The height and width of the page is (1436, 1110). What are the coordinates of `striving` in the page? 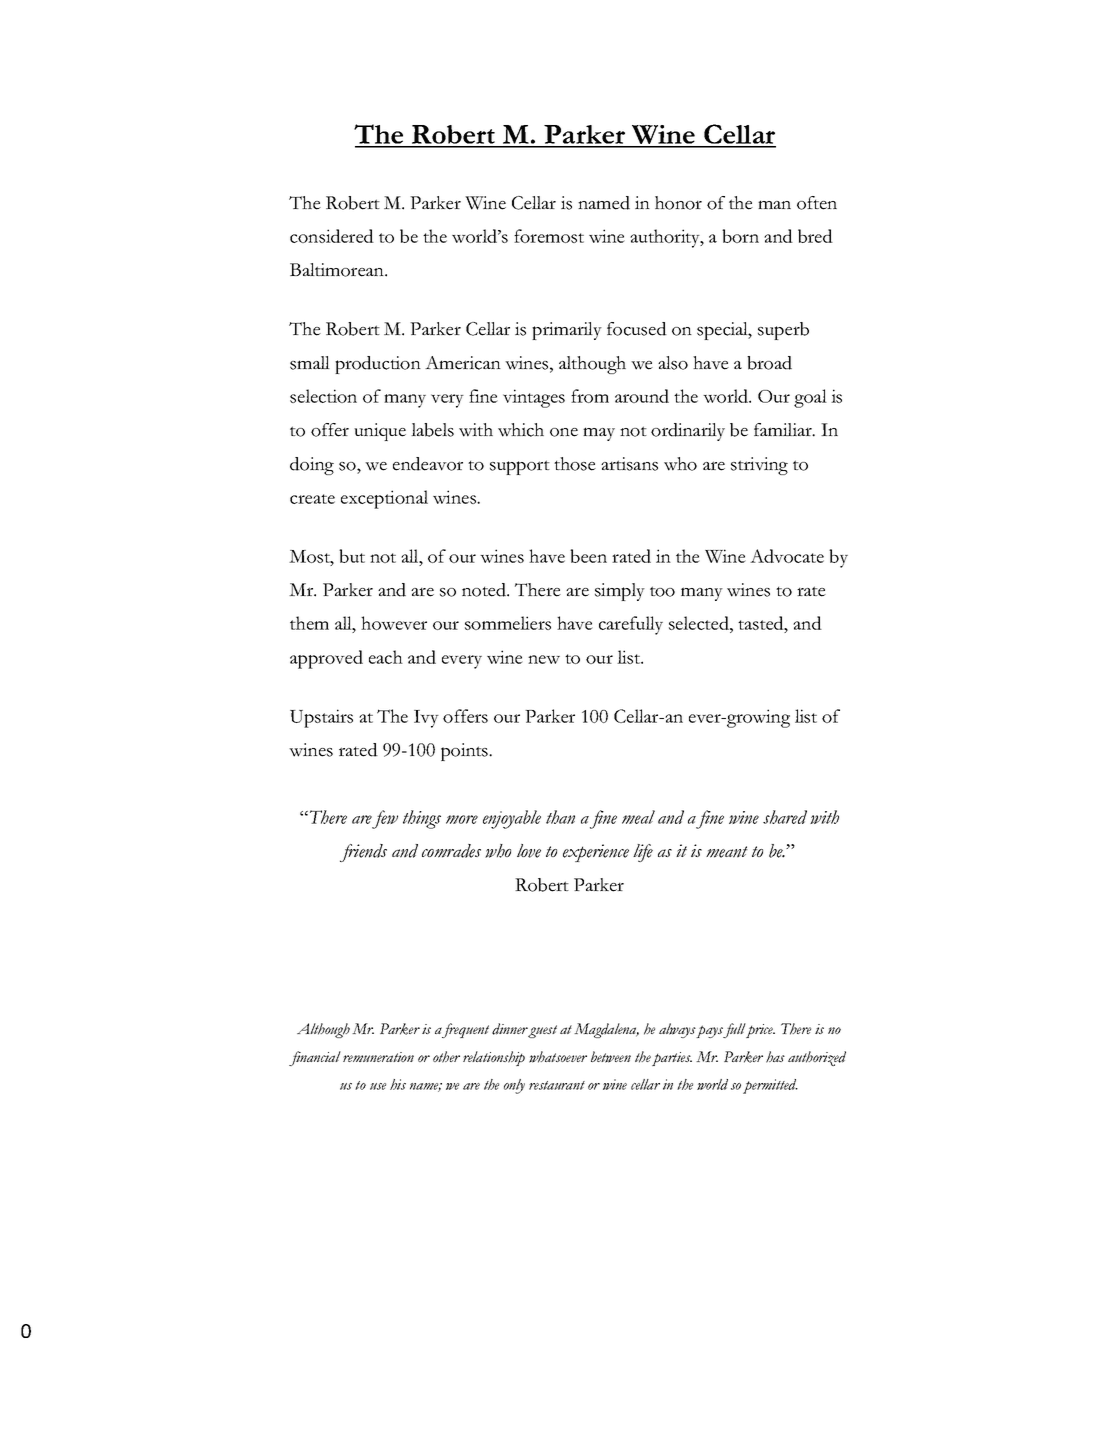 It's located at (759, 466).
